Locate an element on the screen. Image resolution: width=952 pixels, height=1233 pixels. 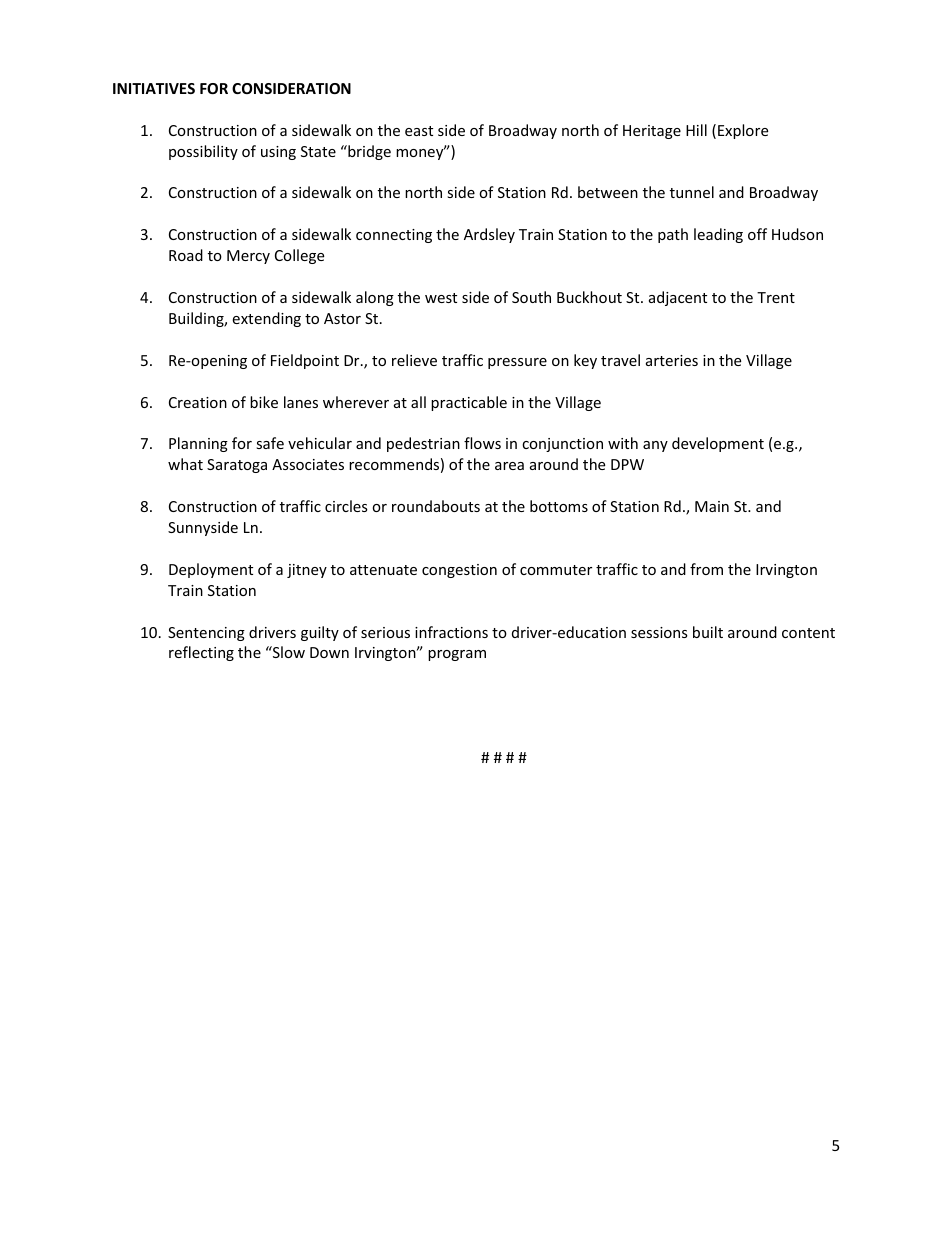
Mercy is located at coordinates (248, 257).
